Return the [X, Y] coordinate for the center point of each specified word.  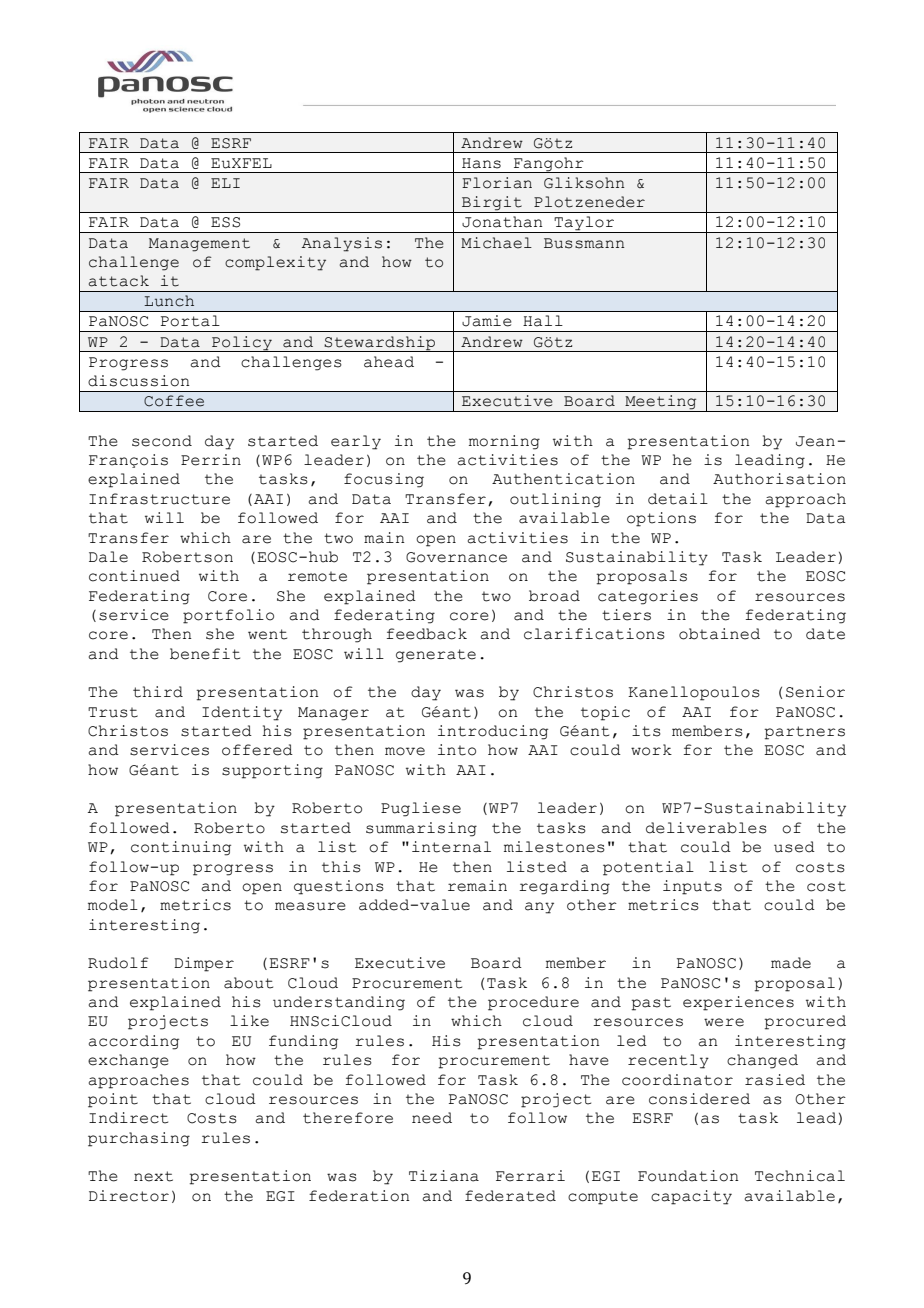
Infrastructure [159, 499]
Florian [497, 183]
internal [451, 847]
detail [678, 499]
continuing [181, 848]
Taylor [584, 224]
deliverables [706, 828]
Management [199, 245]
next [153, 1176]
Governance [456, 557]
